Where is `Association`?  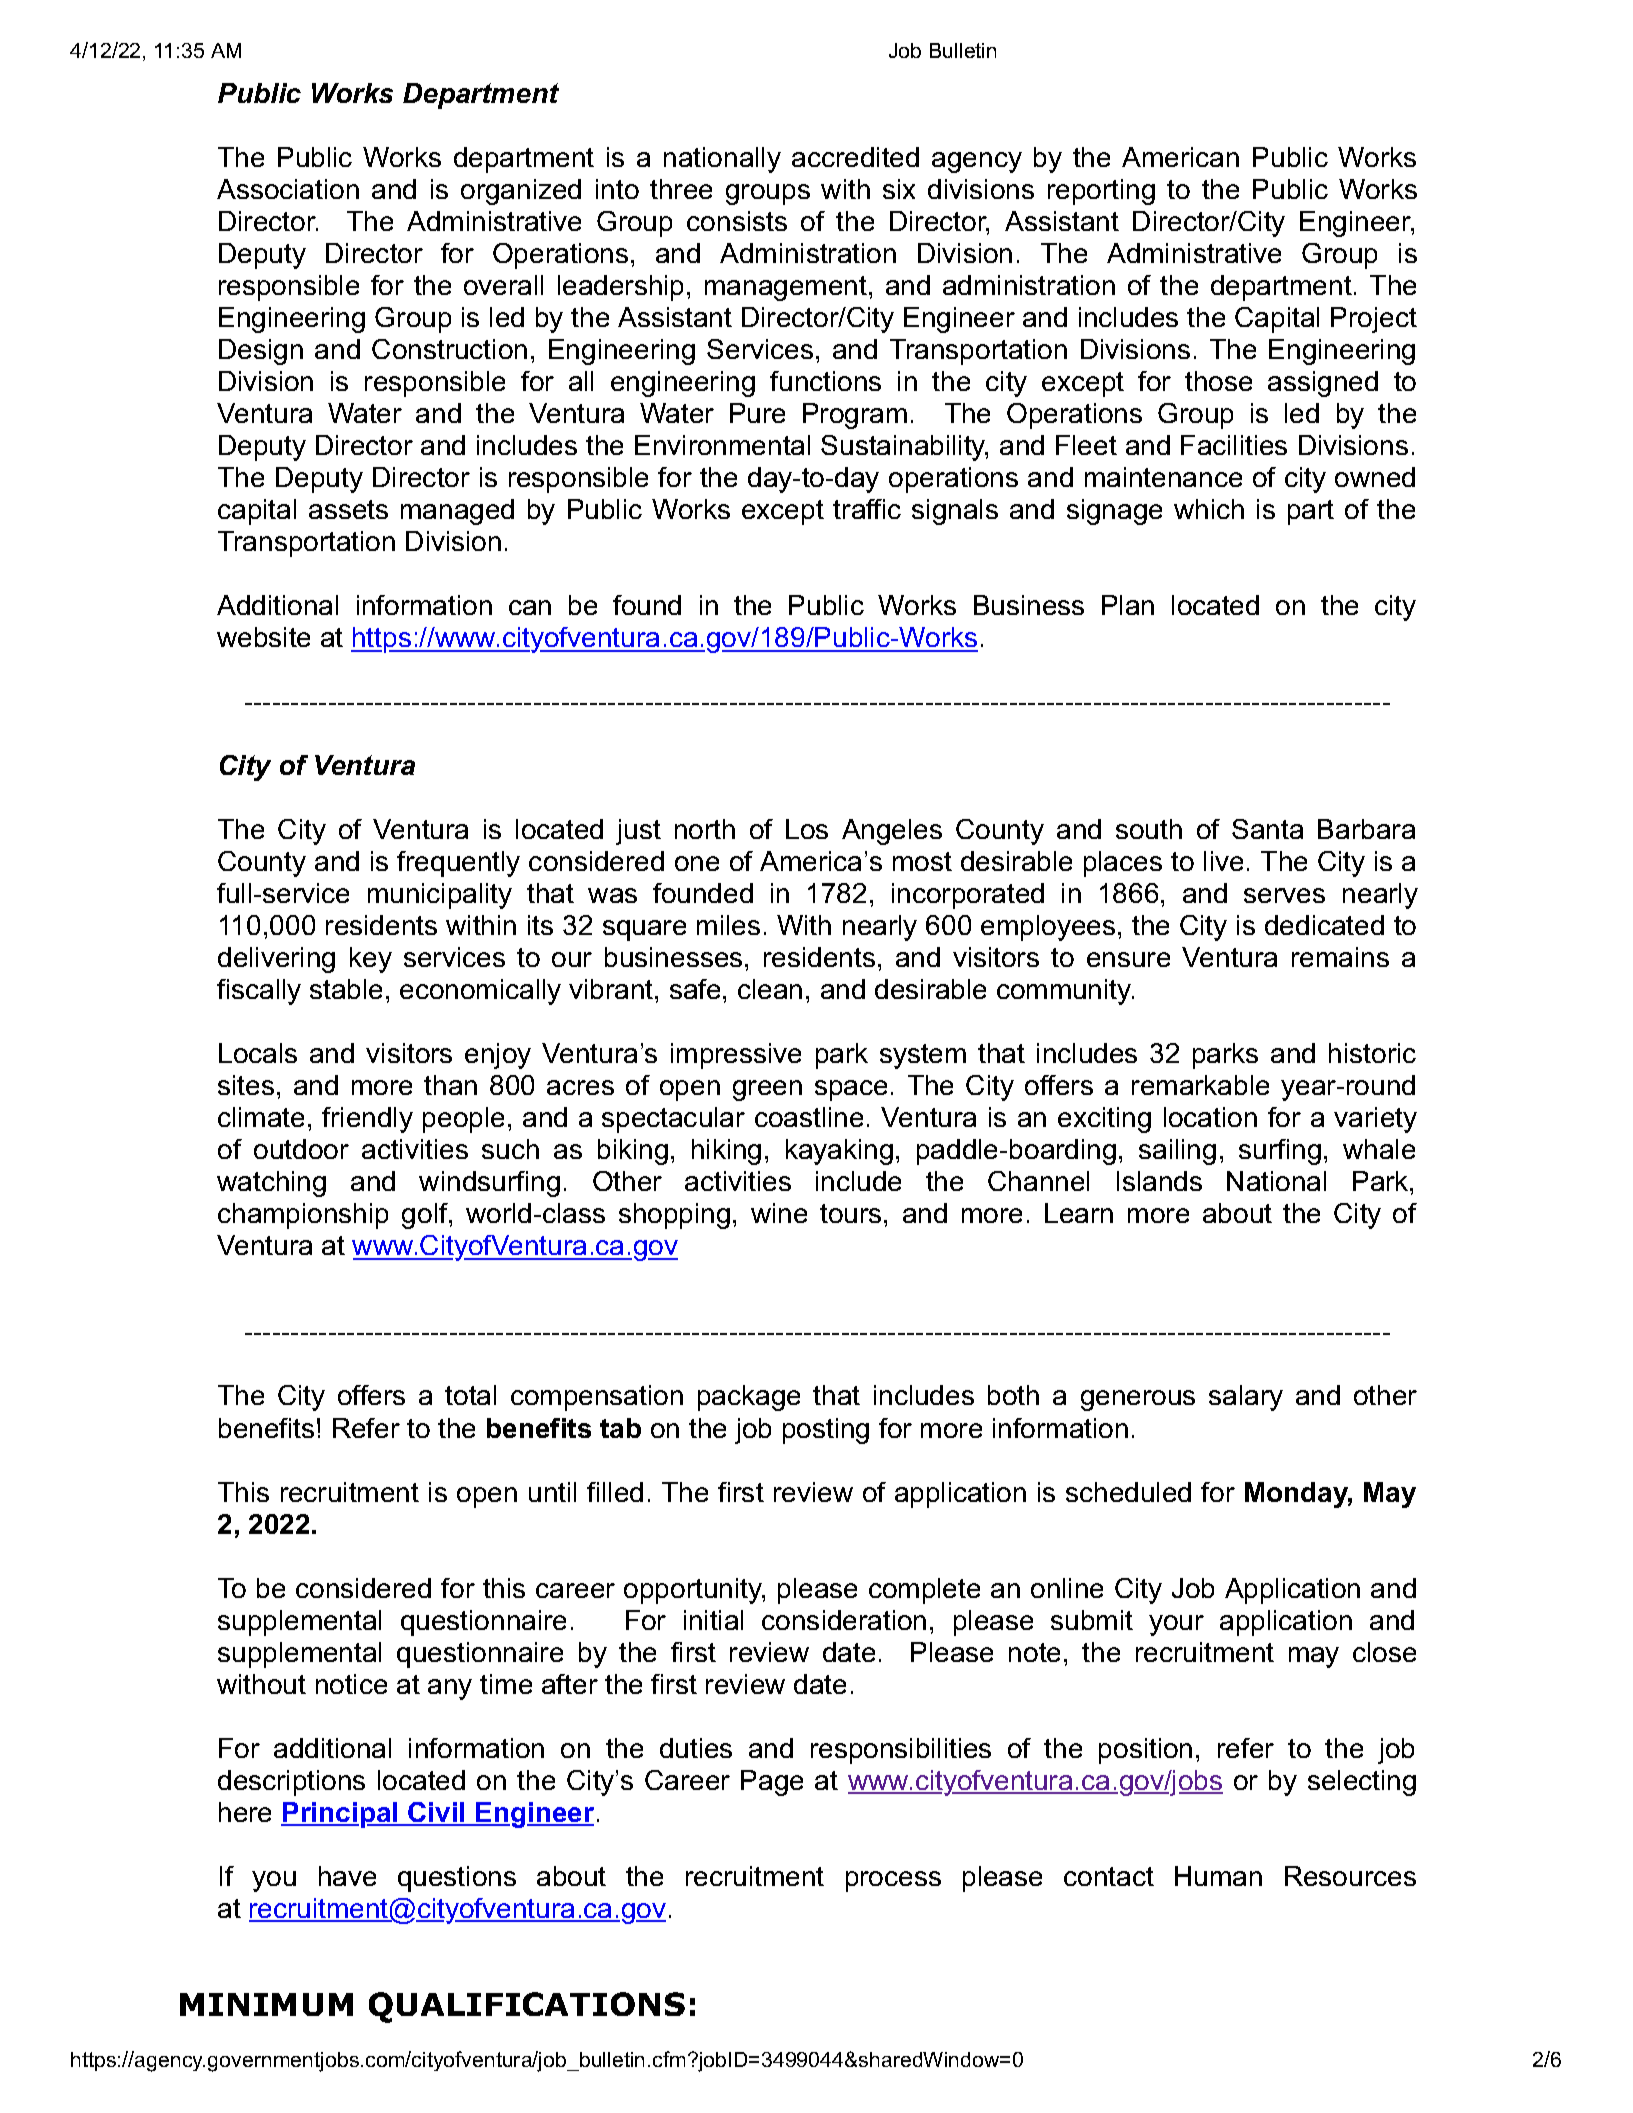 Association is located at coordinates (288, 189).
